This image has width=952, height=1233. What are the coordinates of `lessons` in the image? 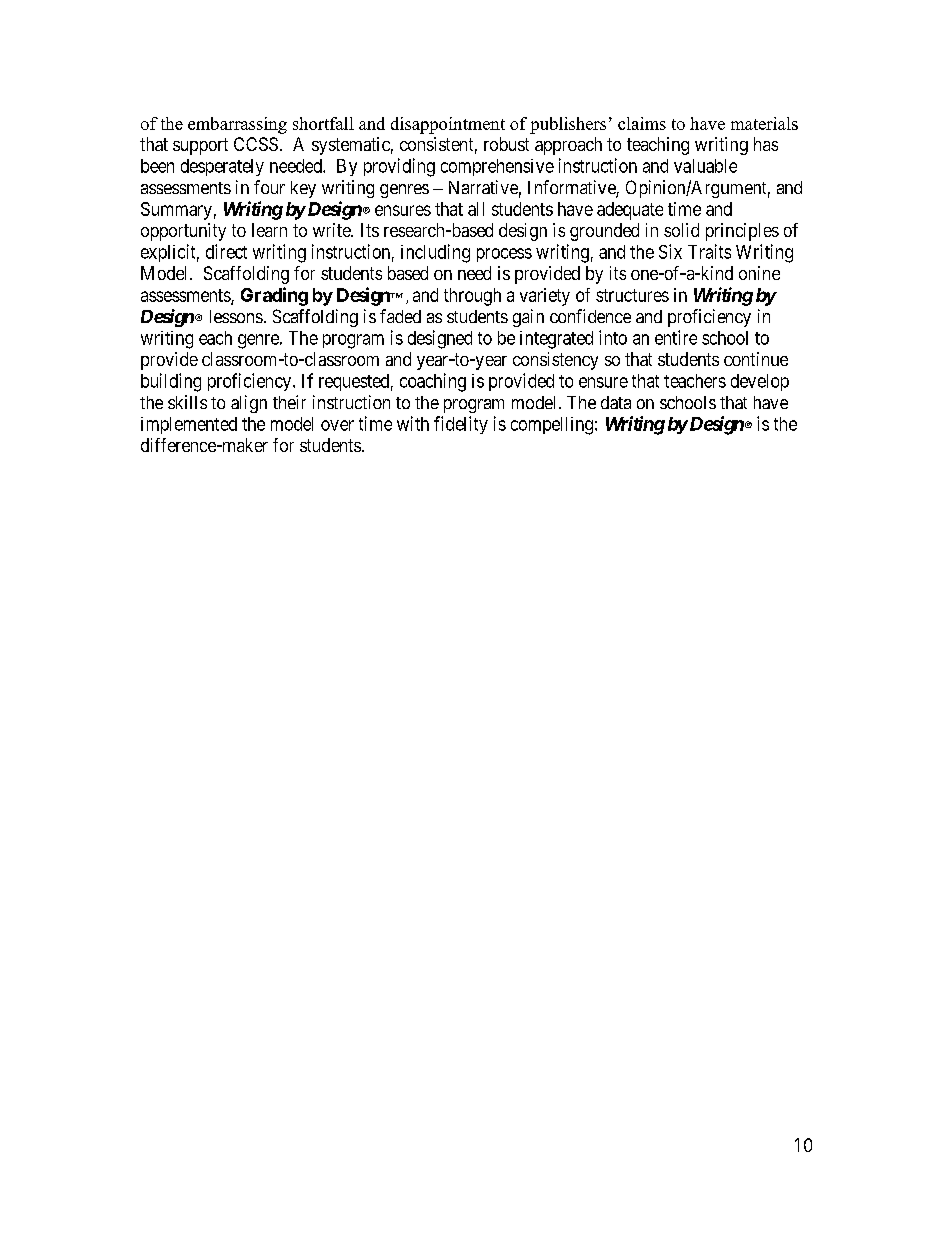 It's located at (236, 316).
